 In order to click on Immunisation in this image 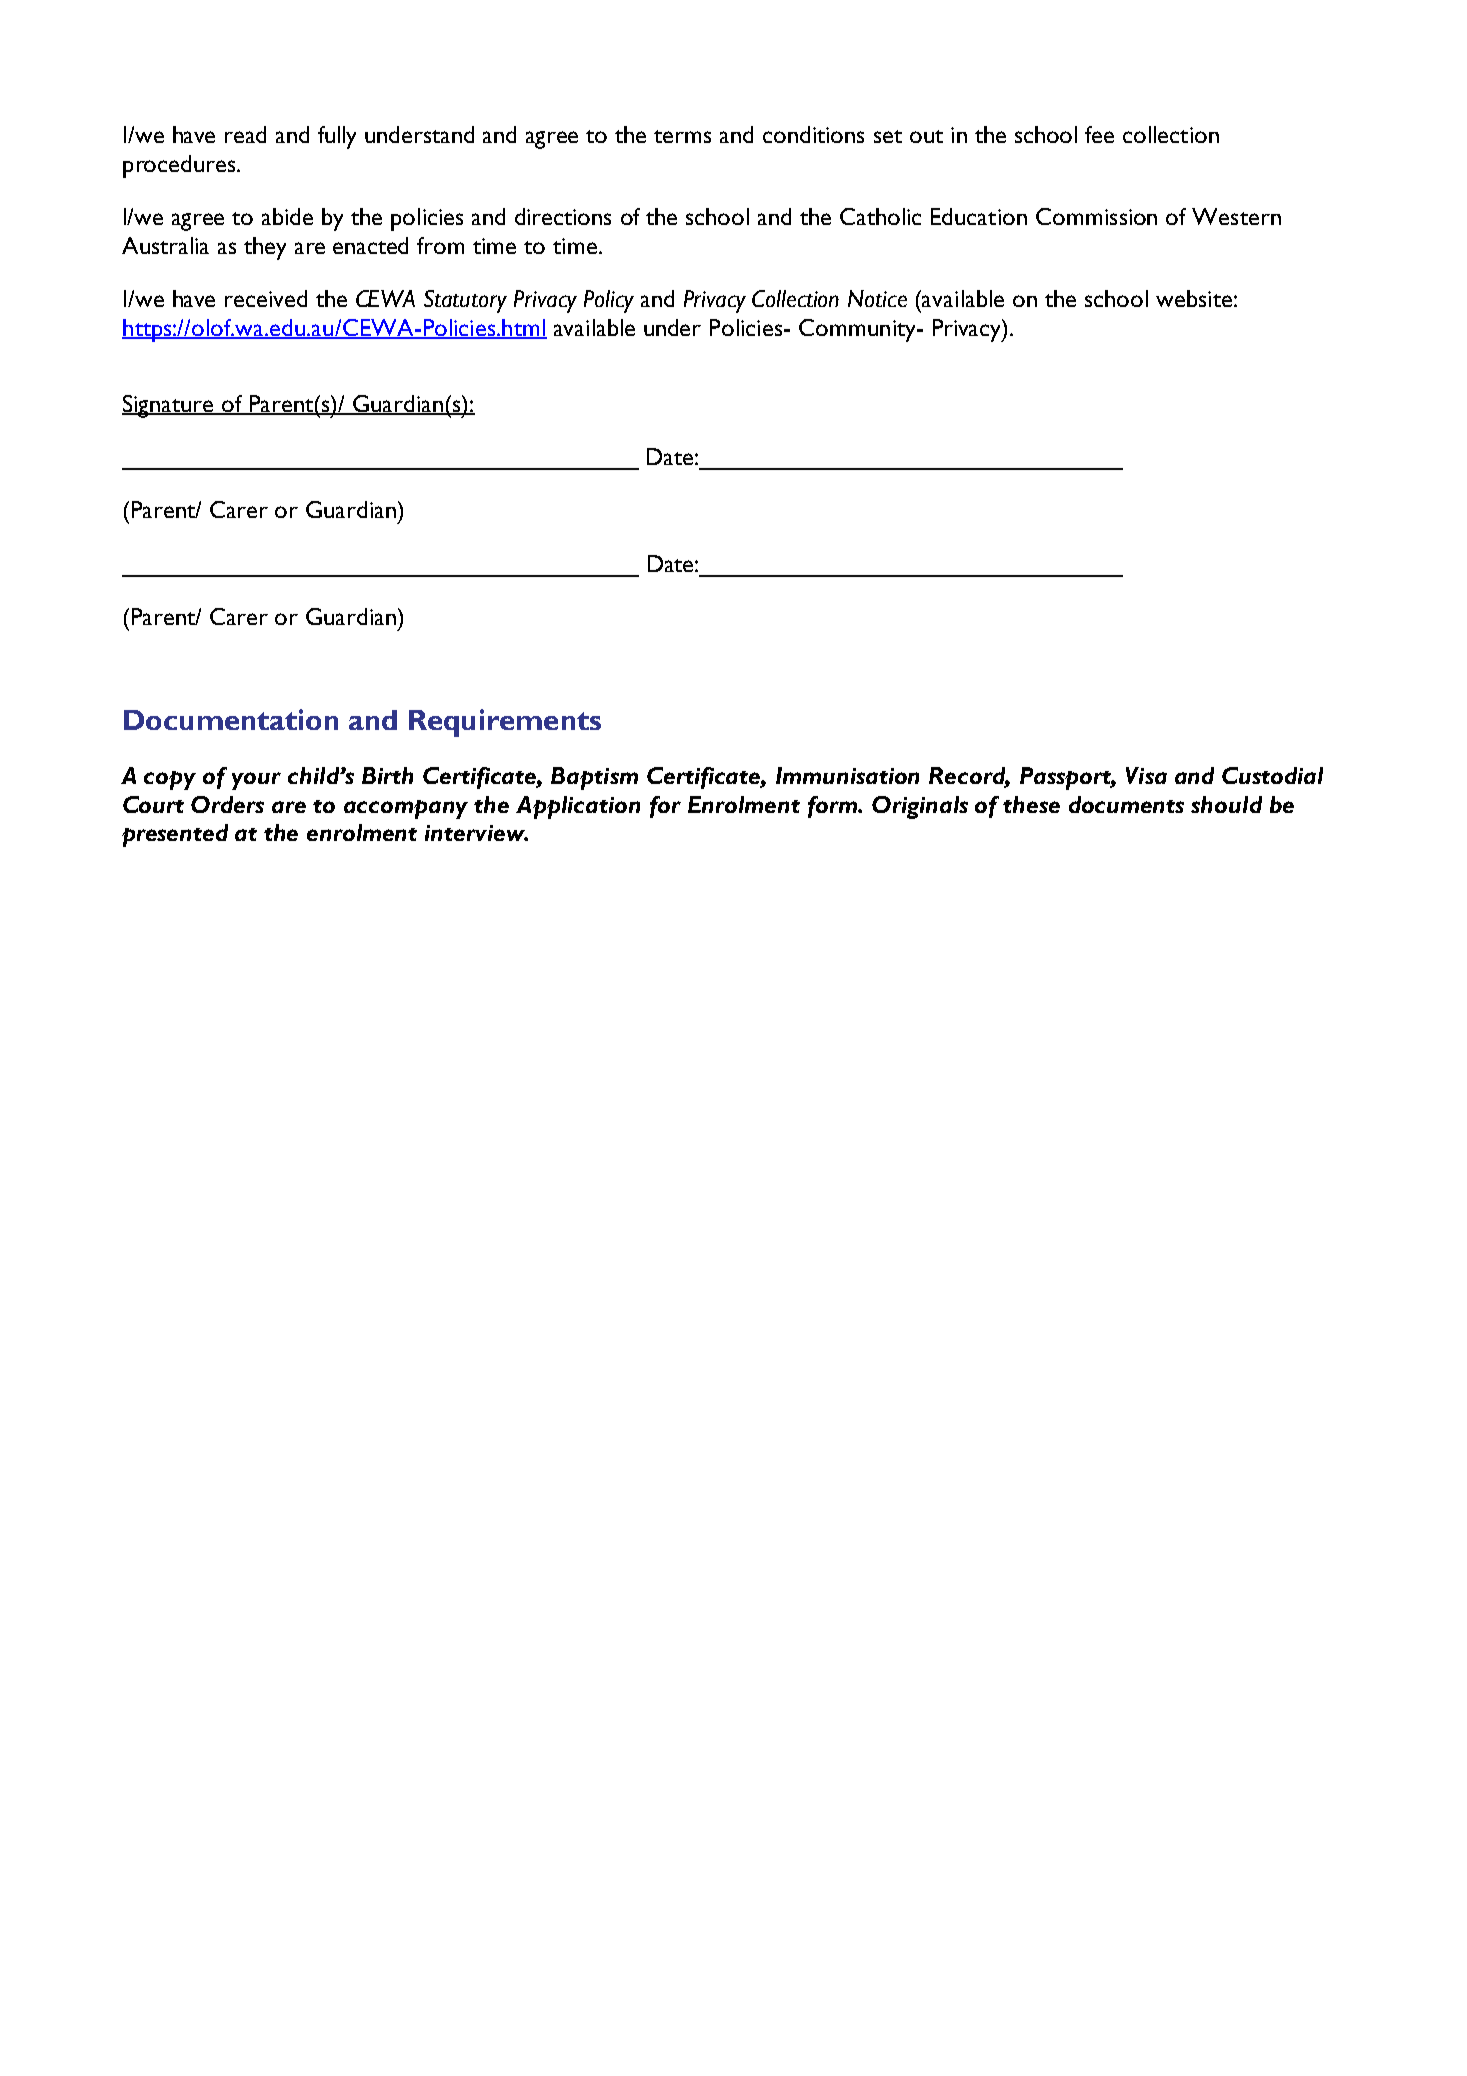, I will do `click(847, 775)`.
